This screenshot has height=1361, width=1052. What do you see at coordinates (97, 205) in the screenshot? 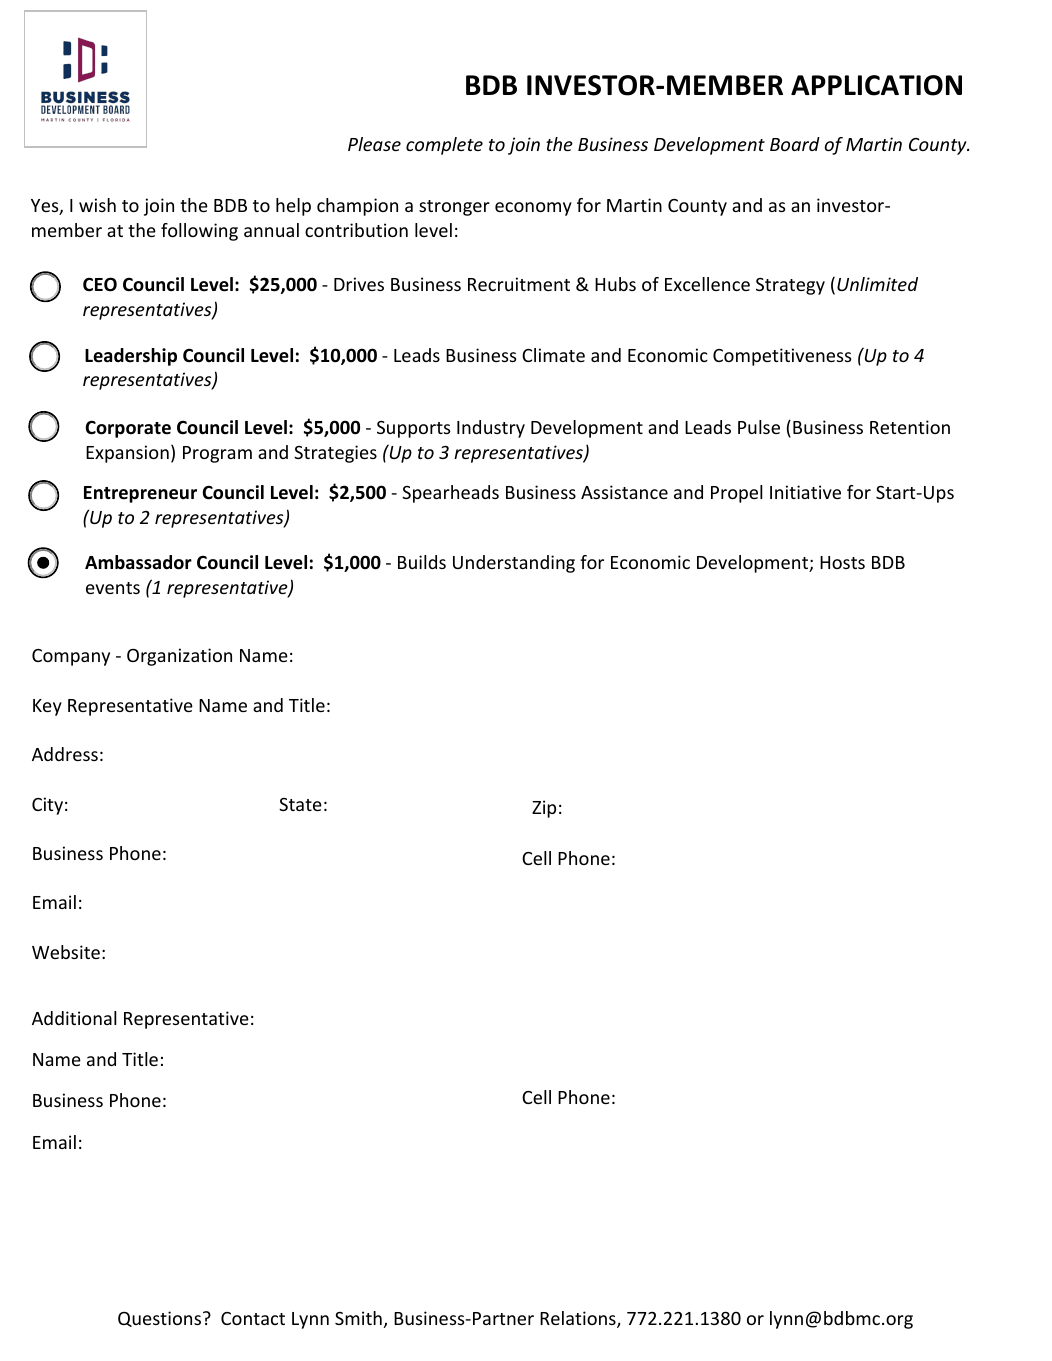
I see `wish` at bounding box center [97, 205].
